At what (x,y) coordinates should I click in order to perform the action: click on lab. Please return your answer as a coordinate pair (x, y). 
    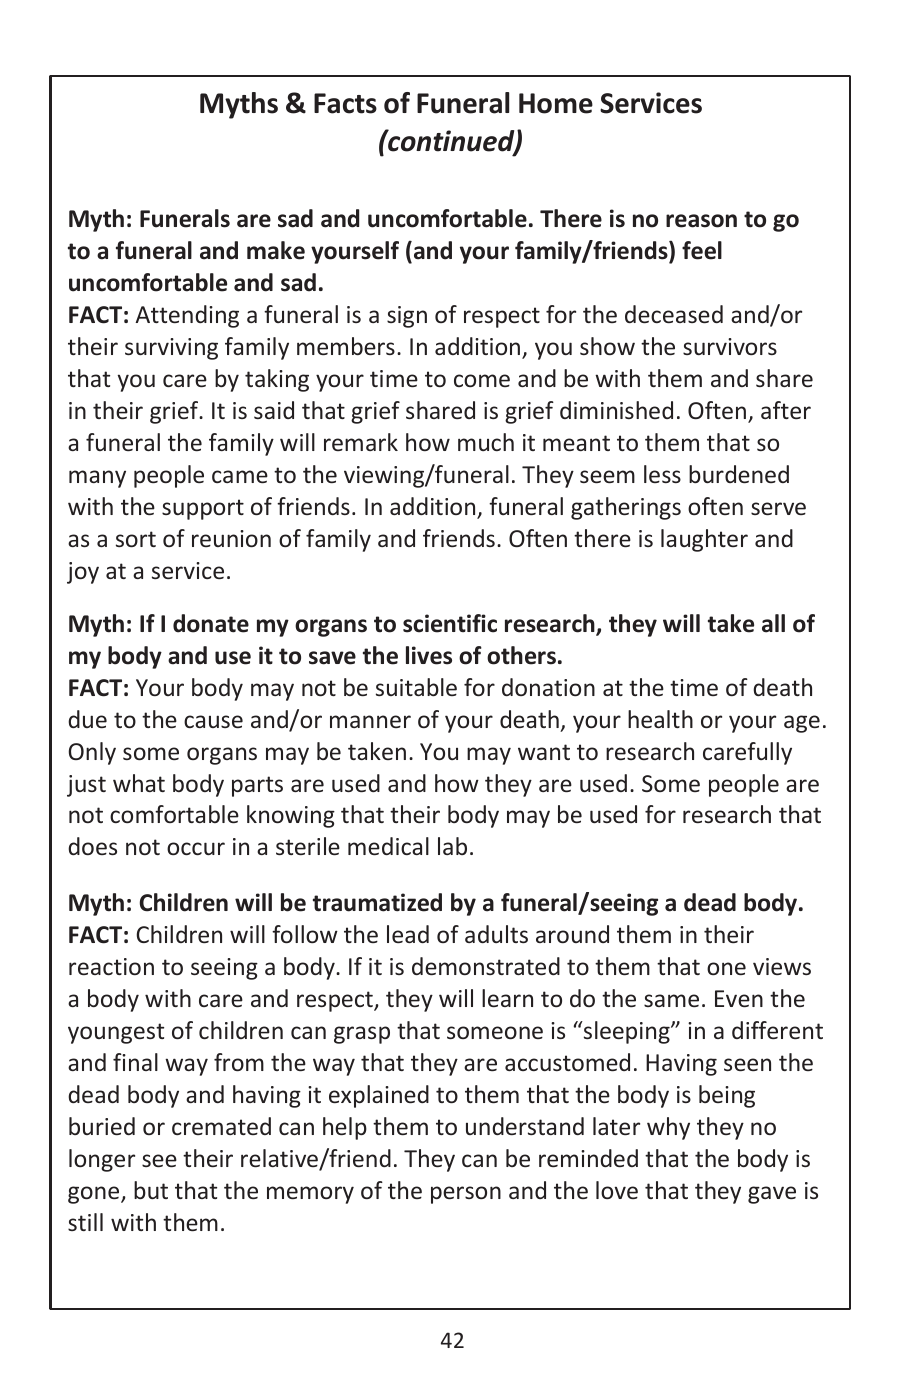
    Looking at the image, I should click on (452, 846).
